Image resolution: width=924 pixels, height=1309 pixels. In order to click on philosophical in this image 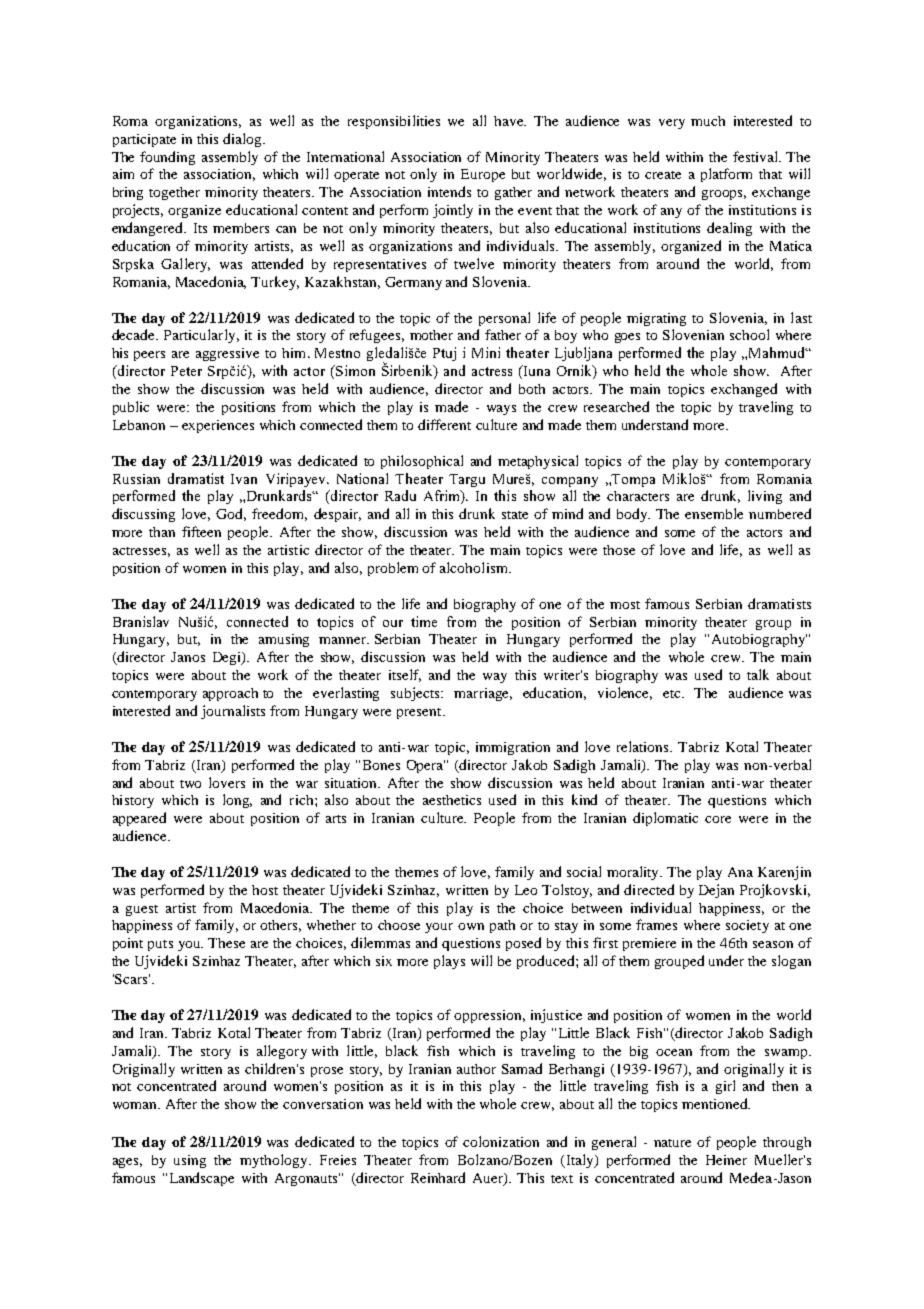, I will do `click(422, 462)`.
